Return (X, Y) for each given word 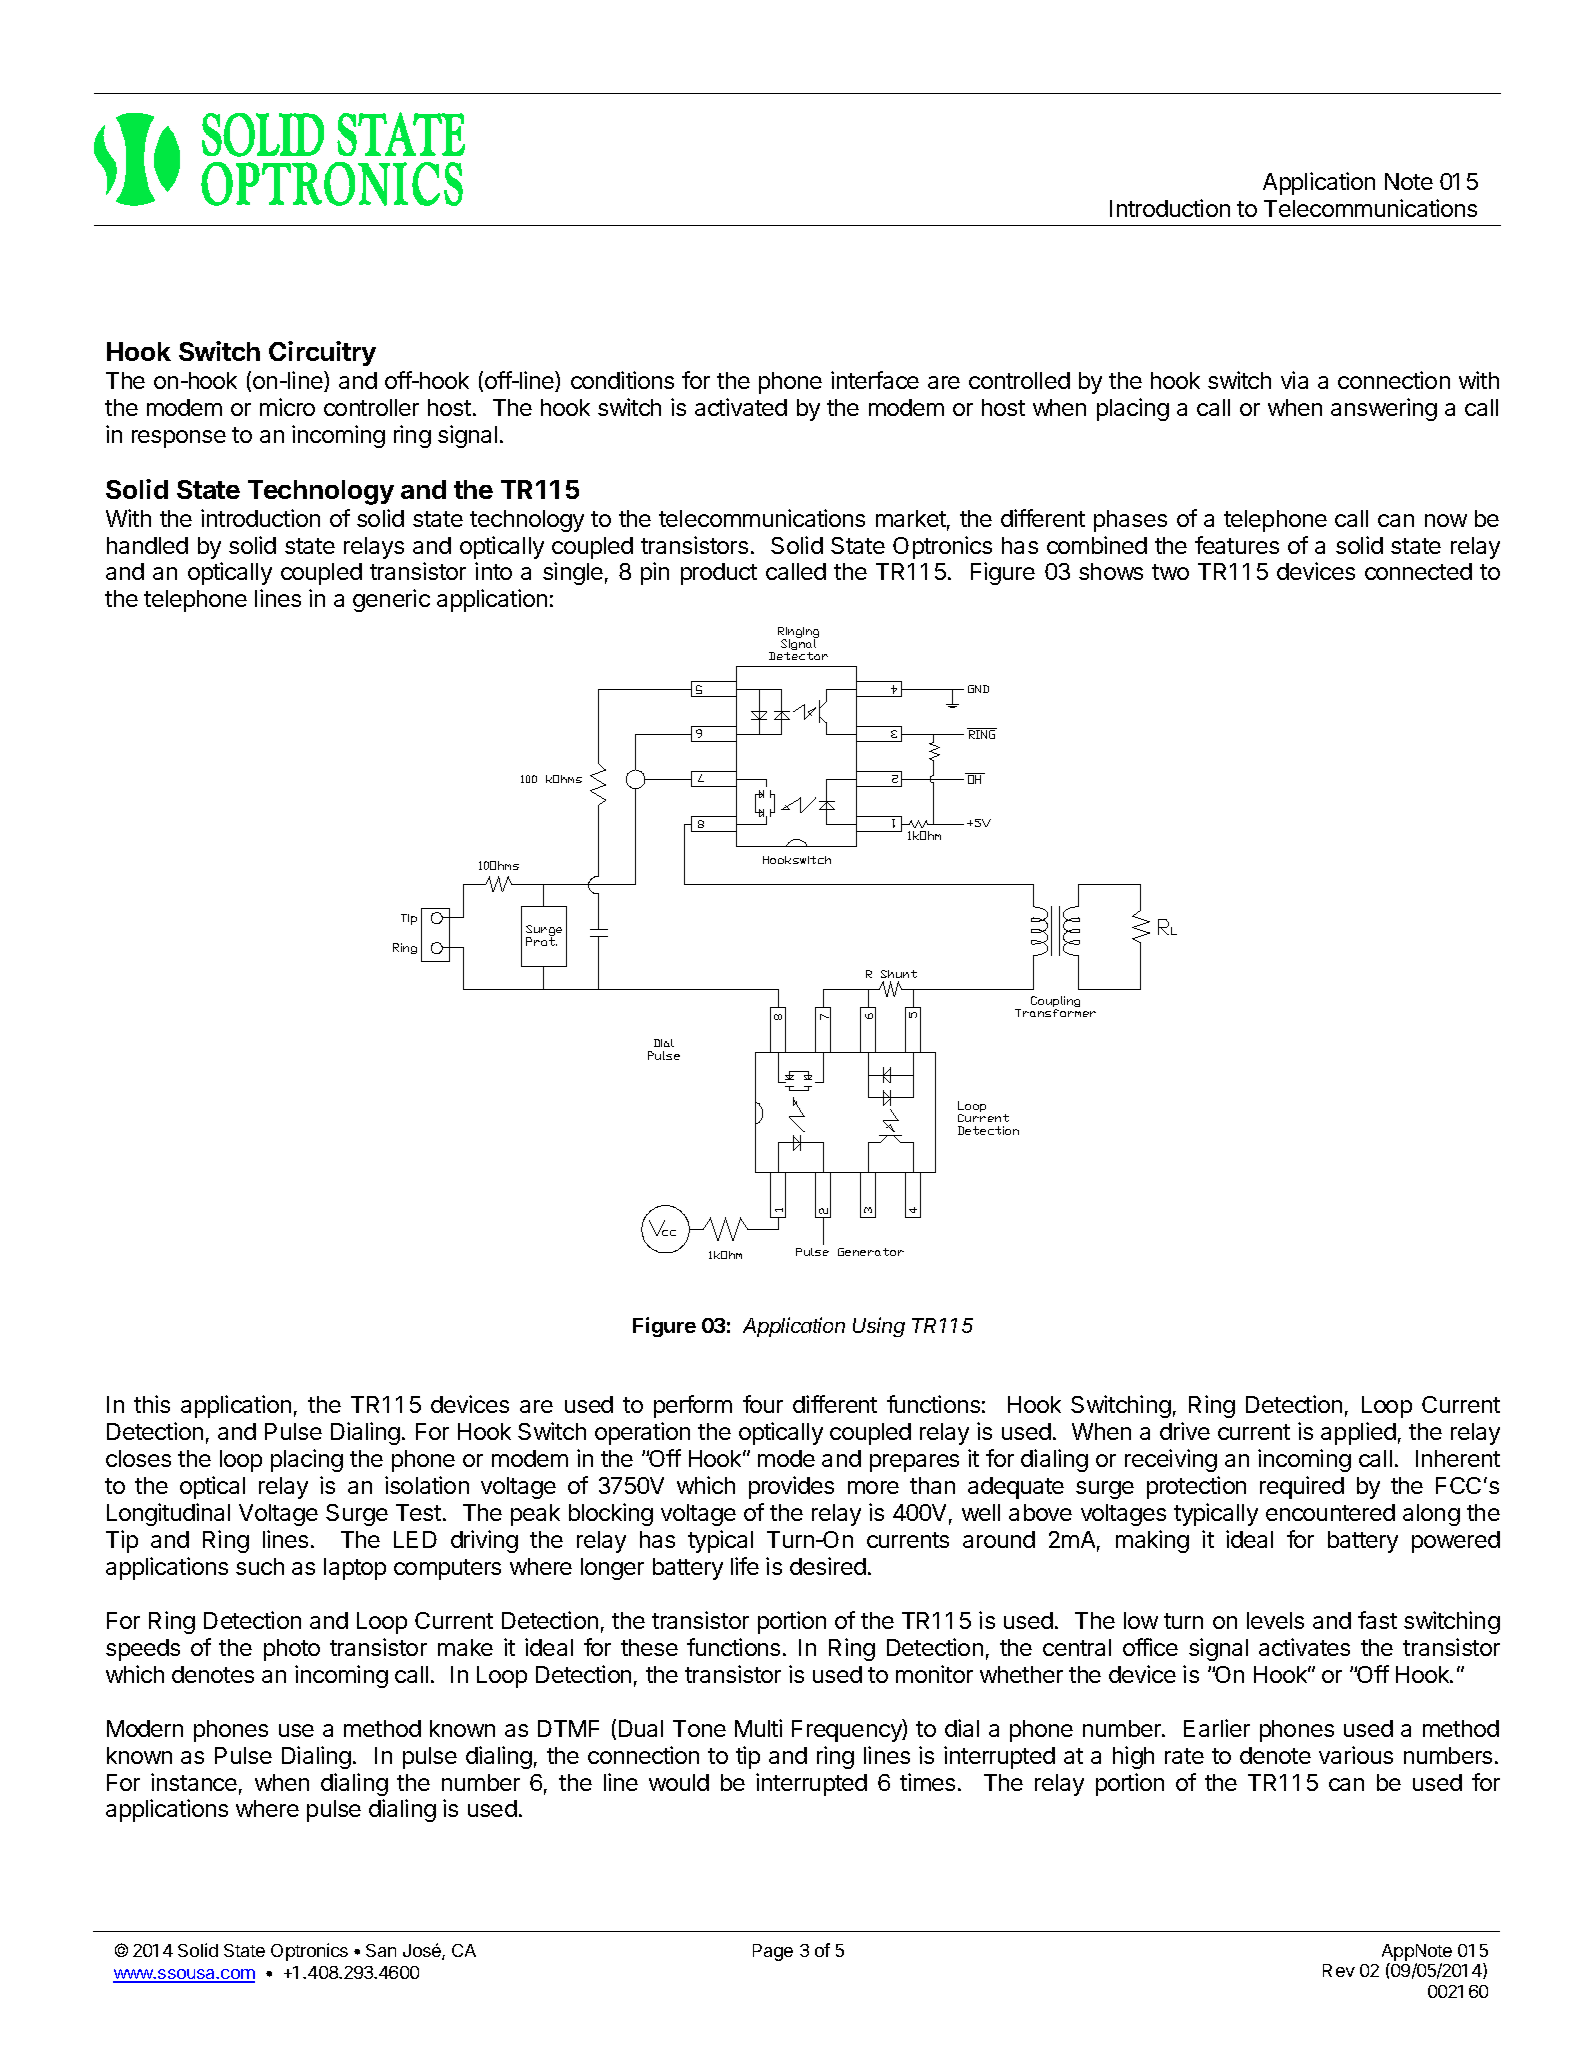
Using (879, 1327)
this (152, 1404)
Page (773, 1952)
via (1294, 380)
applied (1358, 1433)
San (381, 1950)
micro (287, 407)
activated (741, 407)
